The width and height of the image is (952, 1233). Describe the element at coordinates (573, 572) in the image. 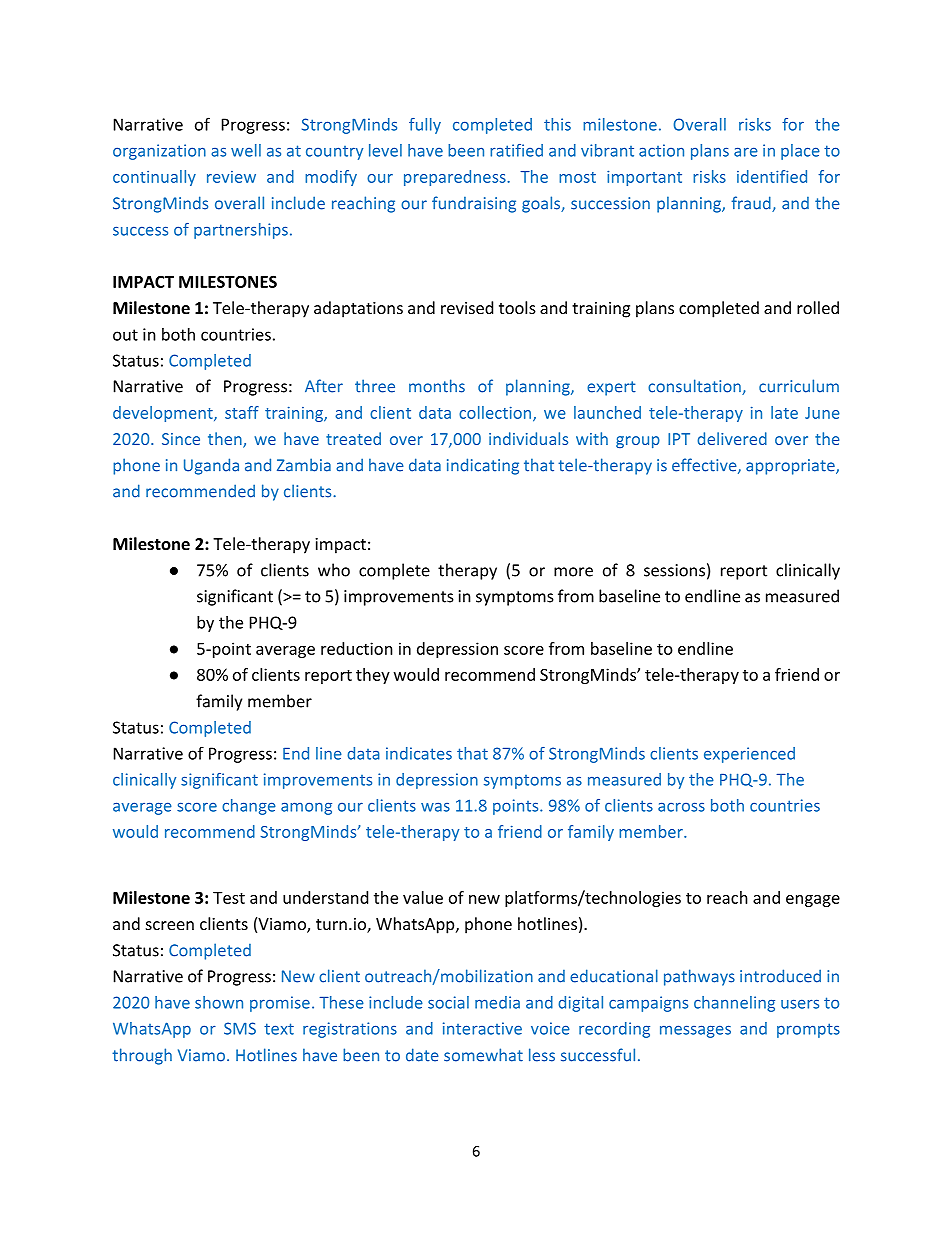

I see `more` at that location.
